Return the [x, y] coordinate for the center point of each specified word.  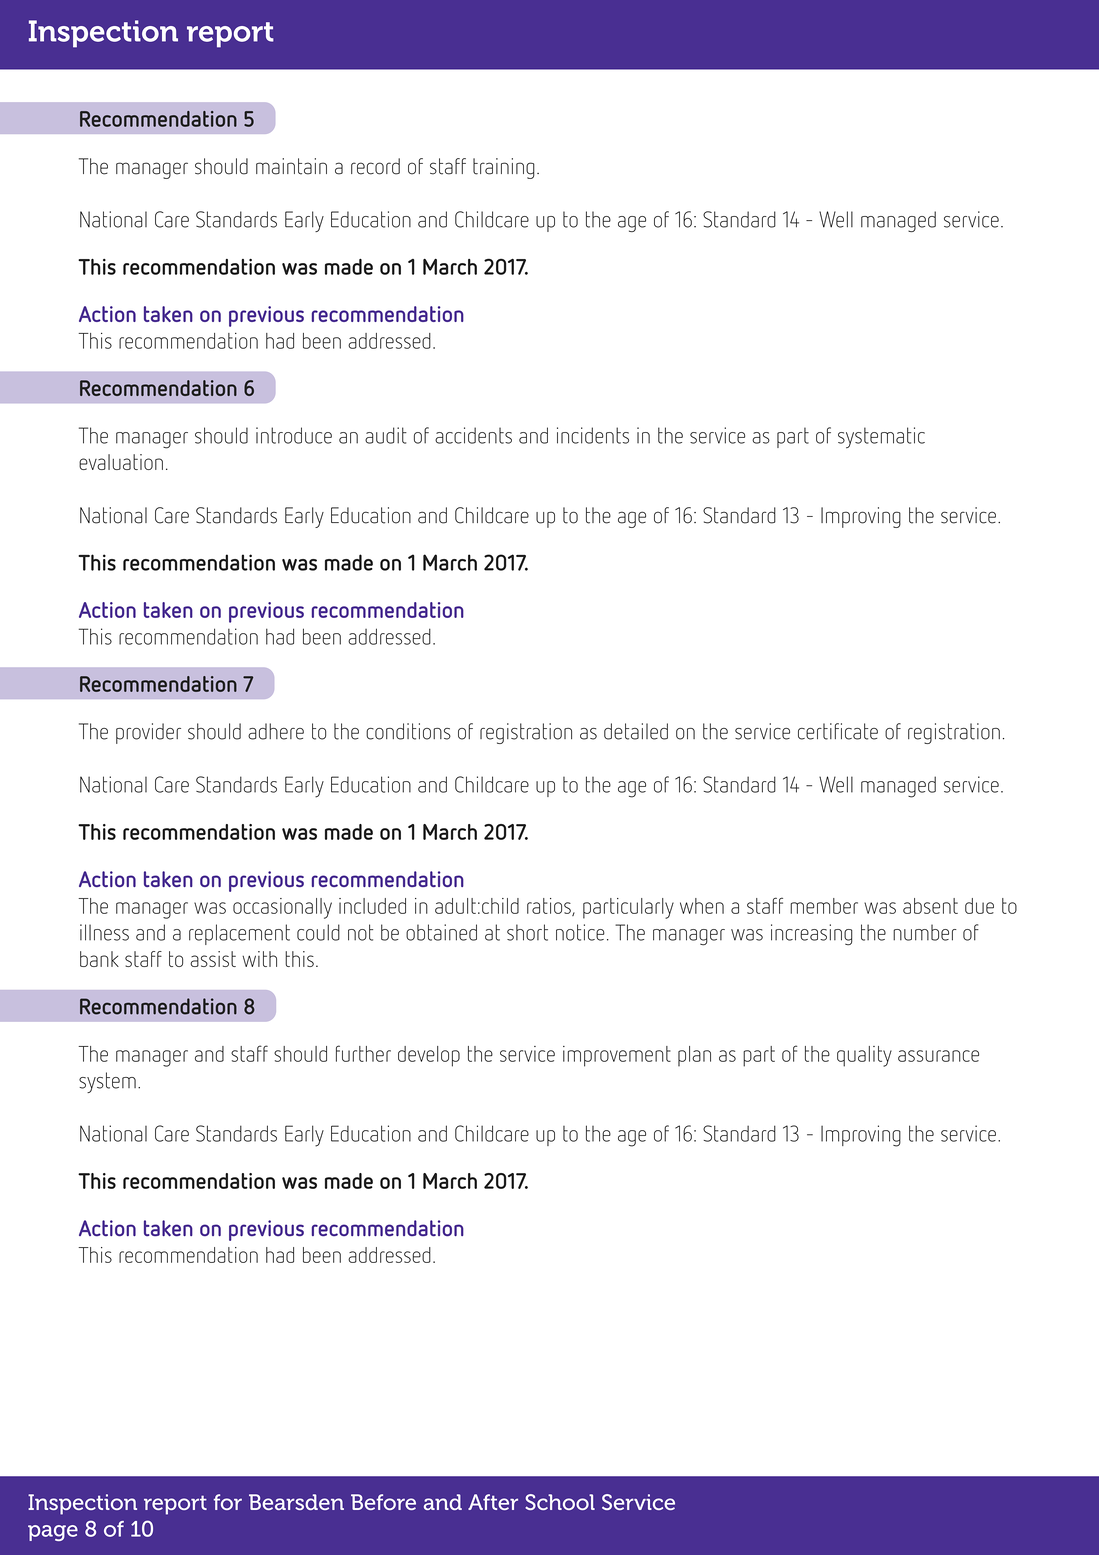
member [824, 906]
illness [104, 932]
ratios [550, 907]
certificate [838, 731]
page [53, 1533]
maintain [291, 166]
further [363, 1053]
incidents [593, 435]
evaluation [121, 462]
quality [864, 1056]
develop [429, 1056]
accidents [473, 435]
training [504, 168]
